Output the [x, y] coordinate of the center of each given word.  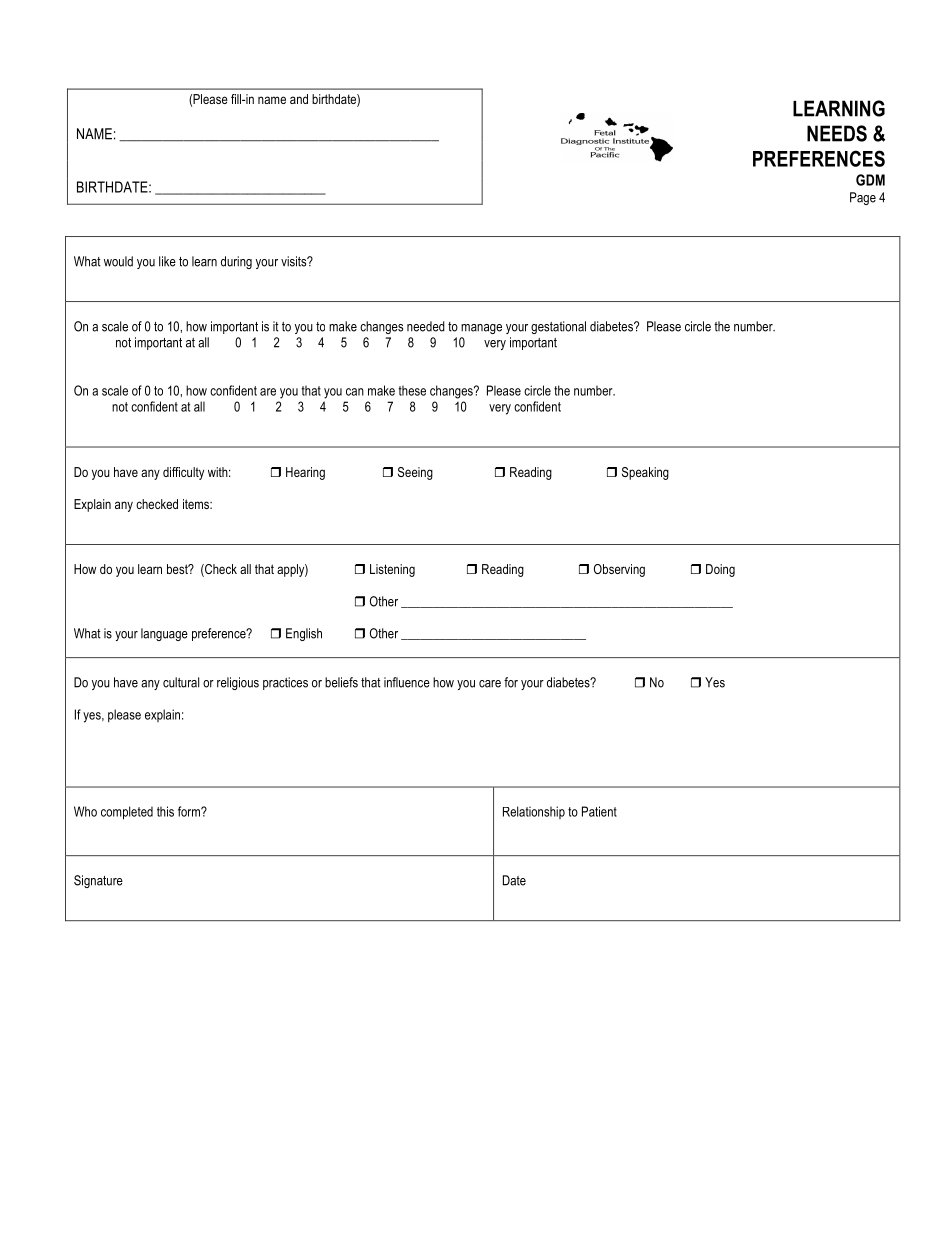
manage [481, 329]
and [299, 99]
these [412, 390]
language [164, 634]
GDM [870, 180]
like [167, 261]
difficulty [183, 473]
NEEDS [837, 133]
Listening [392, 570]
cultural [181, 682]
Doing [720, 570]
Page [863, 198]
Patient [599, 811]
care [490, 684]
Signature [98, 881]
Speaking [645, 473]
